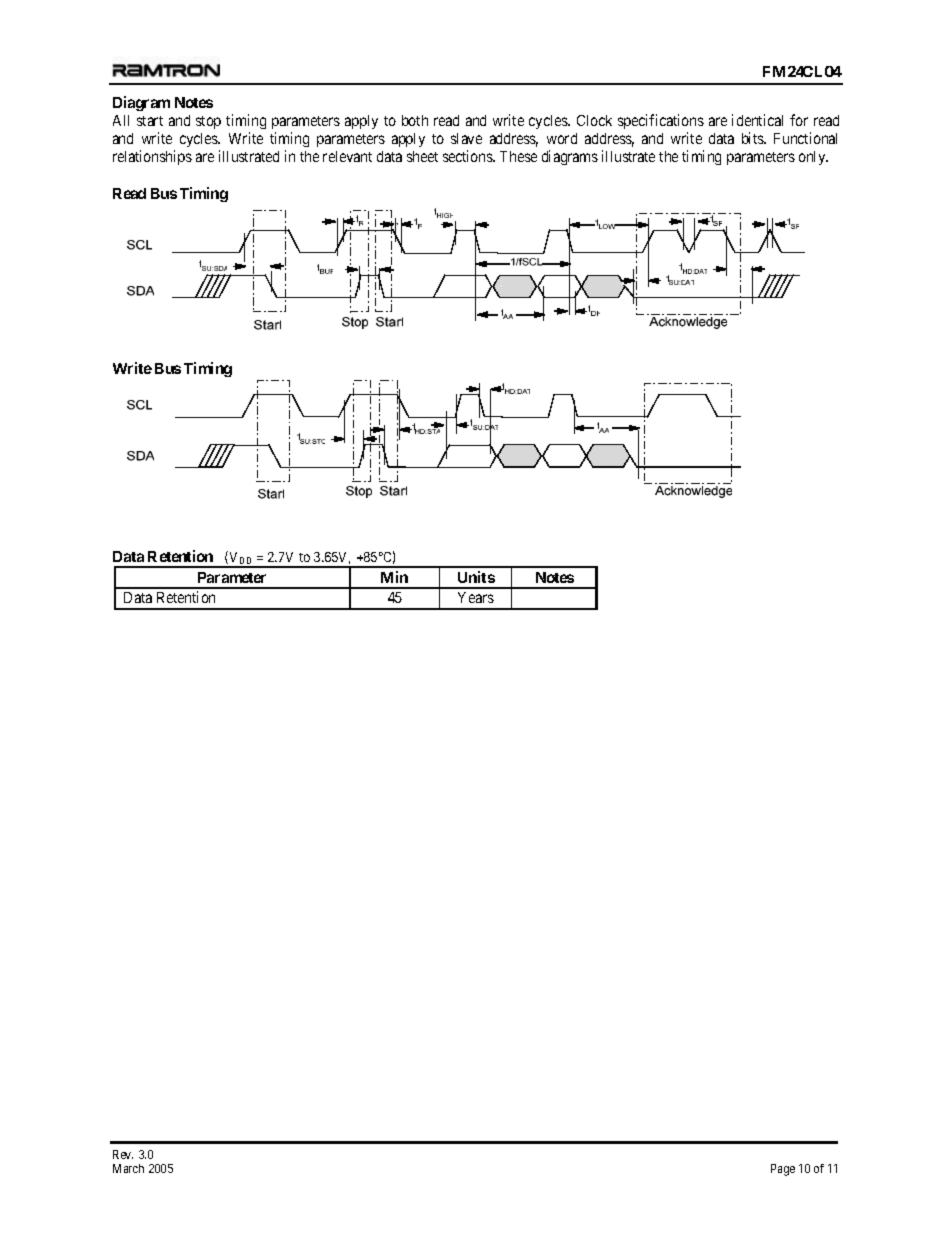 The height and width of the document is (1233, 952). What do you see at coordinates (347, 156) in the document?
I see `relevant` at bounding box center [347, 156].
